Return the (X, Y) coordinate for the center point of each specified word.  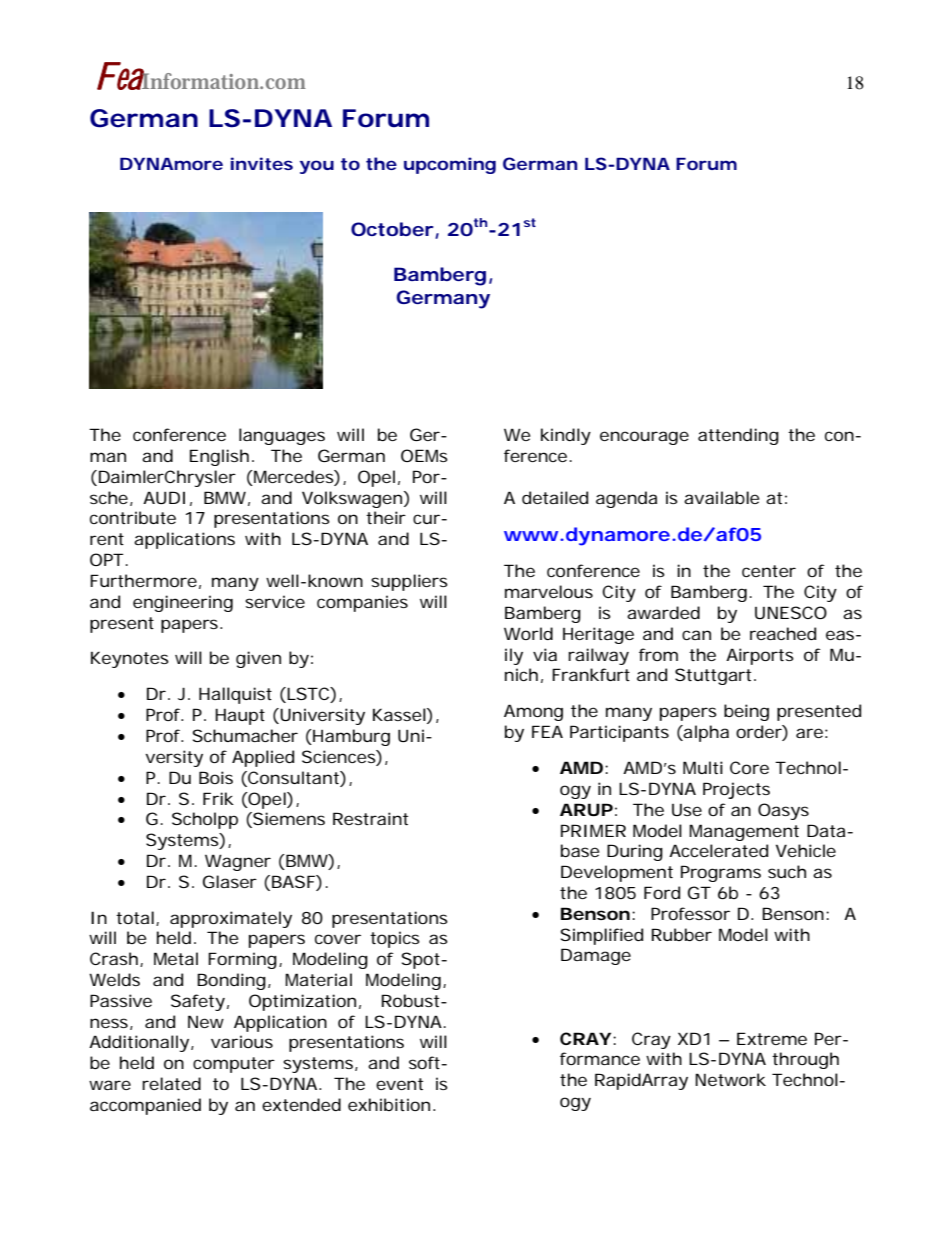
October (392, 229)
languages (282, 436)
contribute (133, 517)
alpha (705, 733)
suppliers (409, 582)
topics (395, 939)
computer (234, 1065)
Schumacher (245, 735)
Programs (721, 873)
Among (533, 712)
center (769, 571)
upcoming (450, 165)
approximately (231, 919)
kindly (566, 436)
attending (738, 436)
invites (262, 163)
